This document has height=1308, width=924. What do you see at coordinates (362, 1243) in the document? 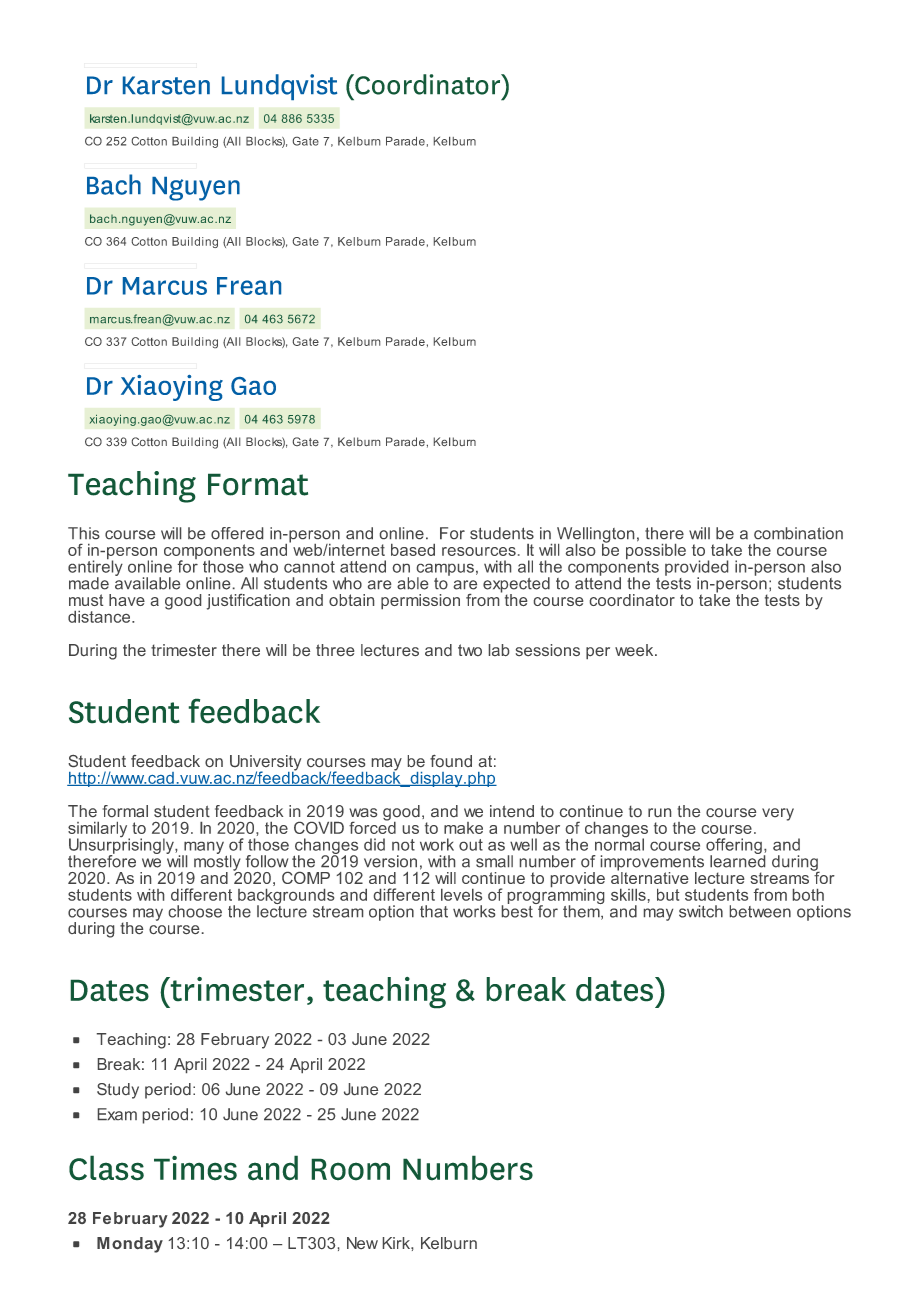
I see `New` at bounding box center [362, 1243].
